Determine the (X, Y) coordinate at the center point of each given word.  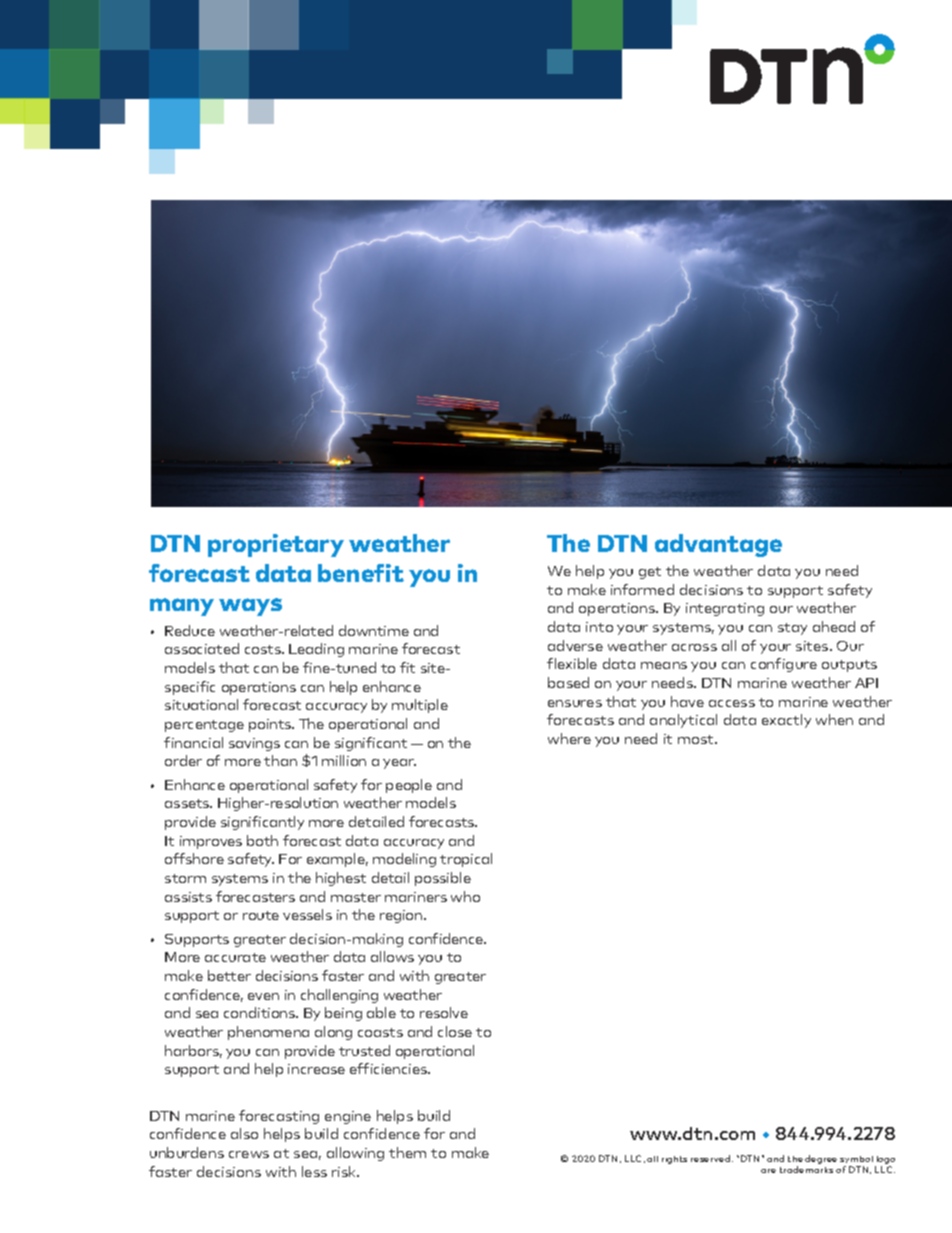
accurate (235, 957)
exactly (786, 721)
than (280, 760)
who (465, 896)
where (569, 738)
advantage (718, 545)
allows (392, 956)
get (650, 573)
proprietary (276, 545)
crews (249, 1154)
